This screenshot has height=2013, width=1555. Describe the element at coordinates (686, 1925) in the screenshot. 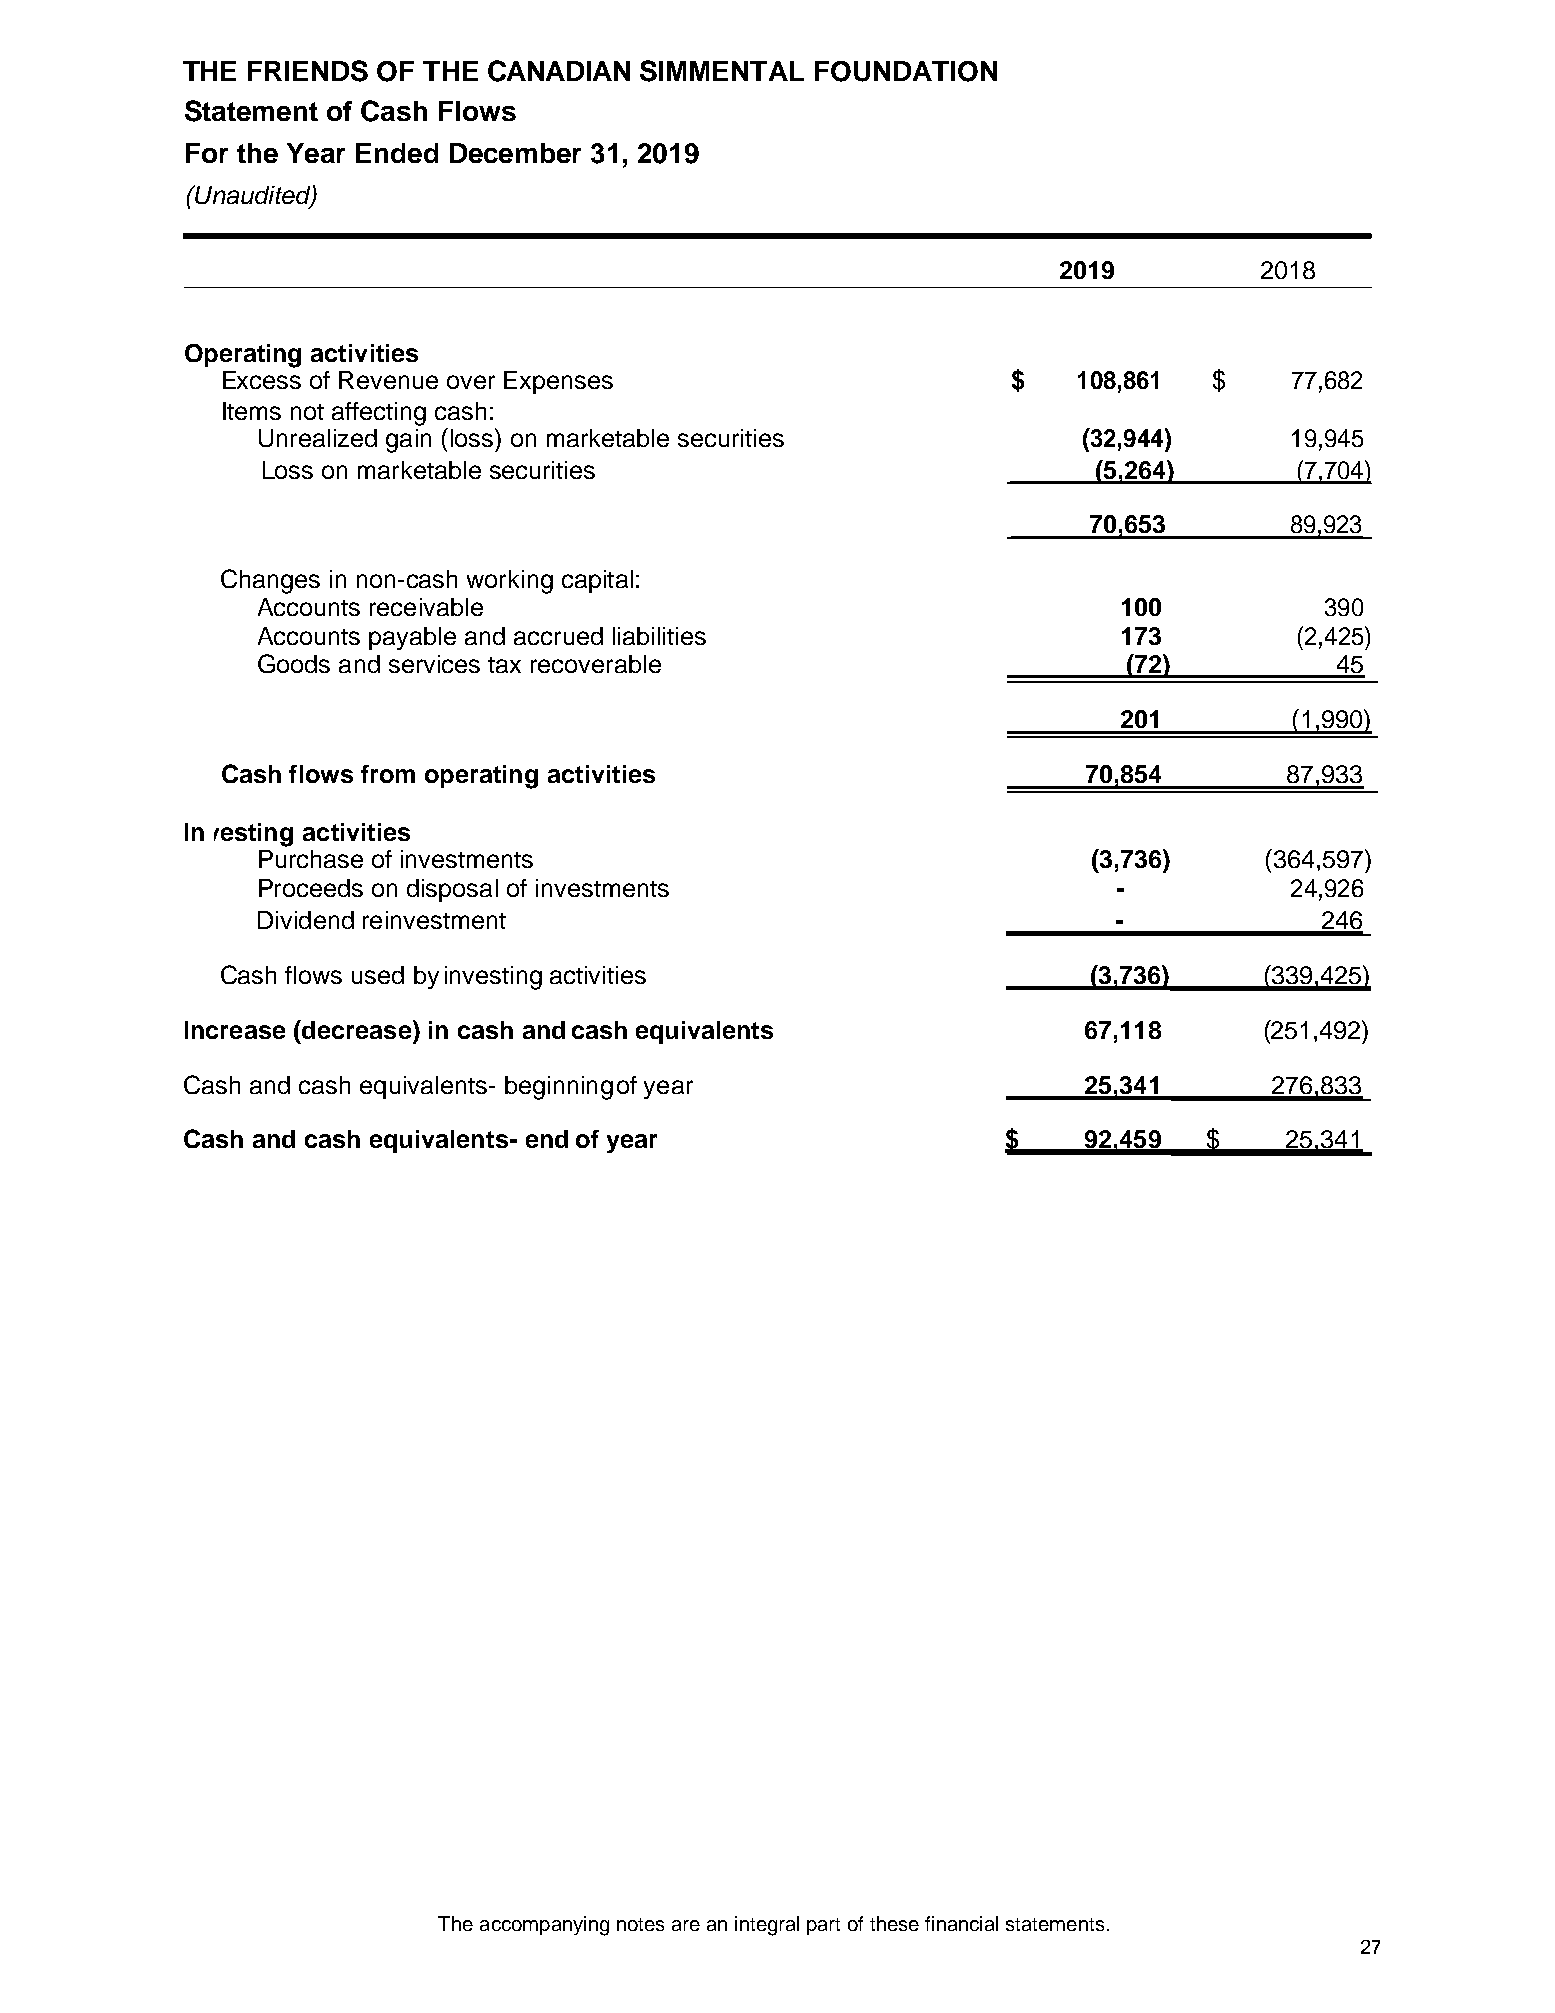

I see `are` at that location.
